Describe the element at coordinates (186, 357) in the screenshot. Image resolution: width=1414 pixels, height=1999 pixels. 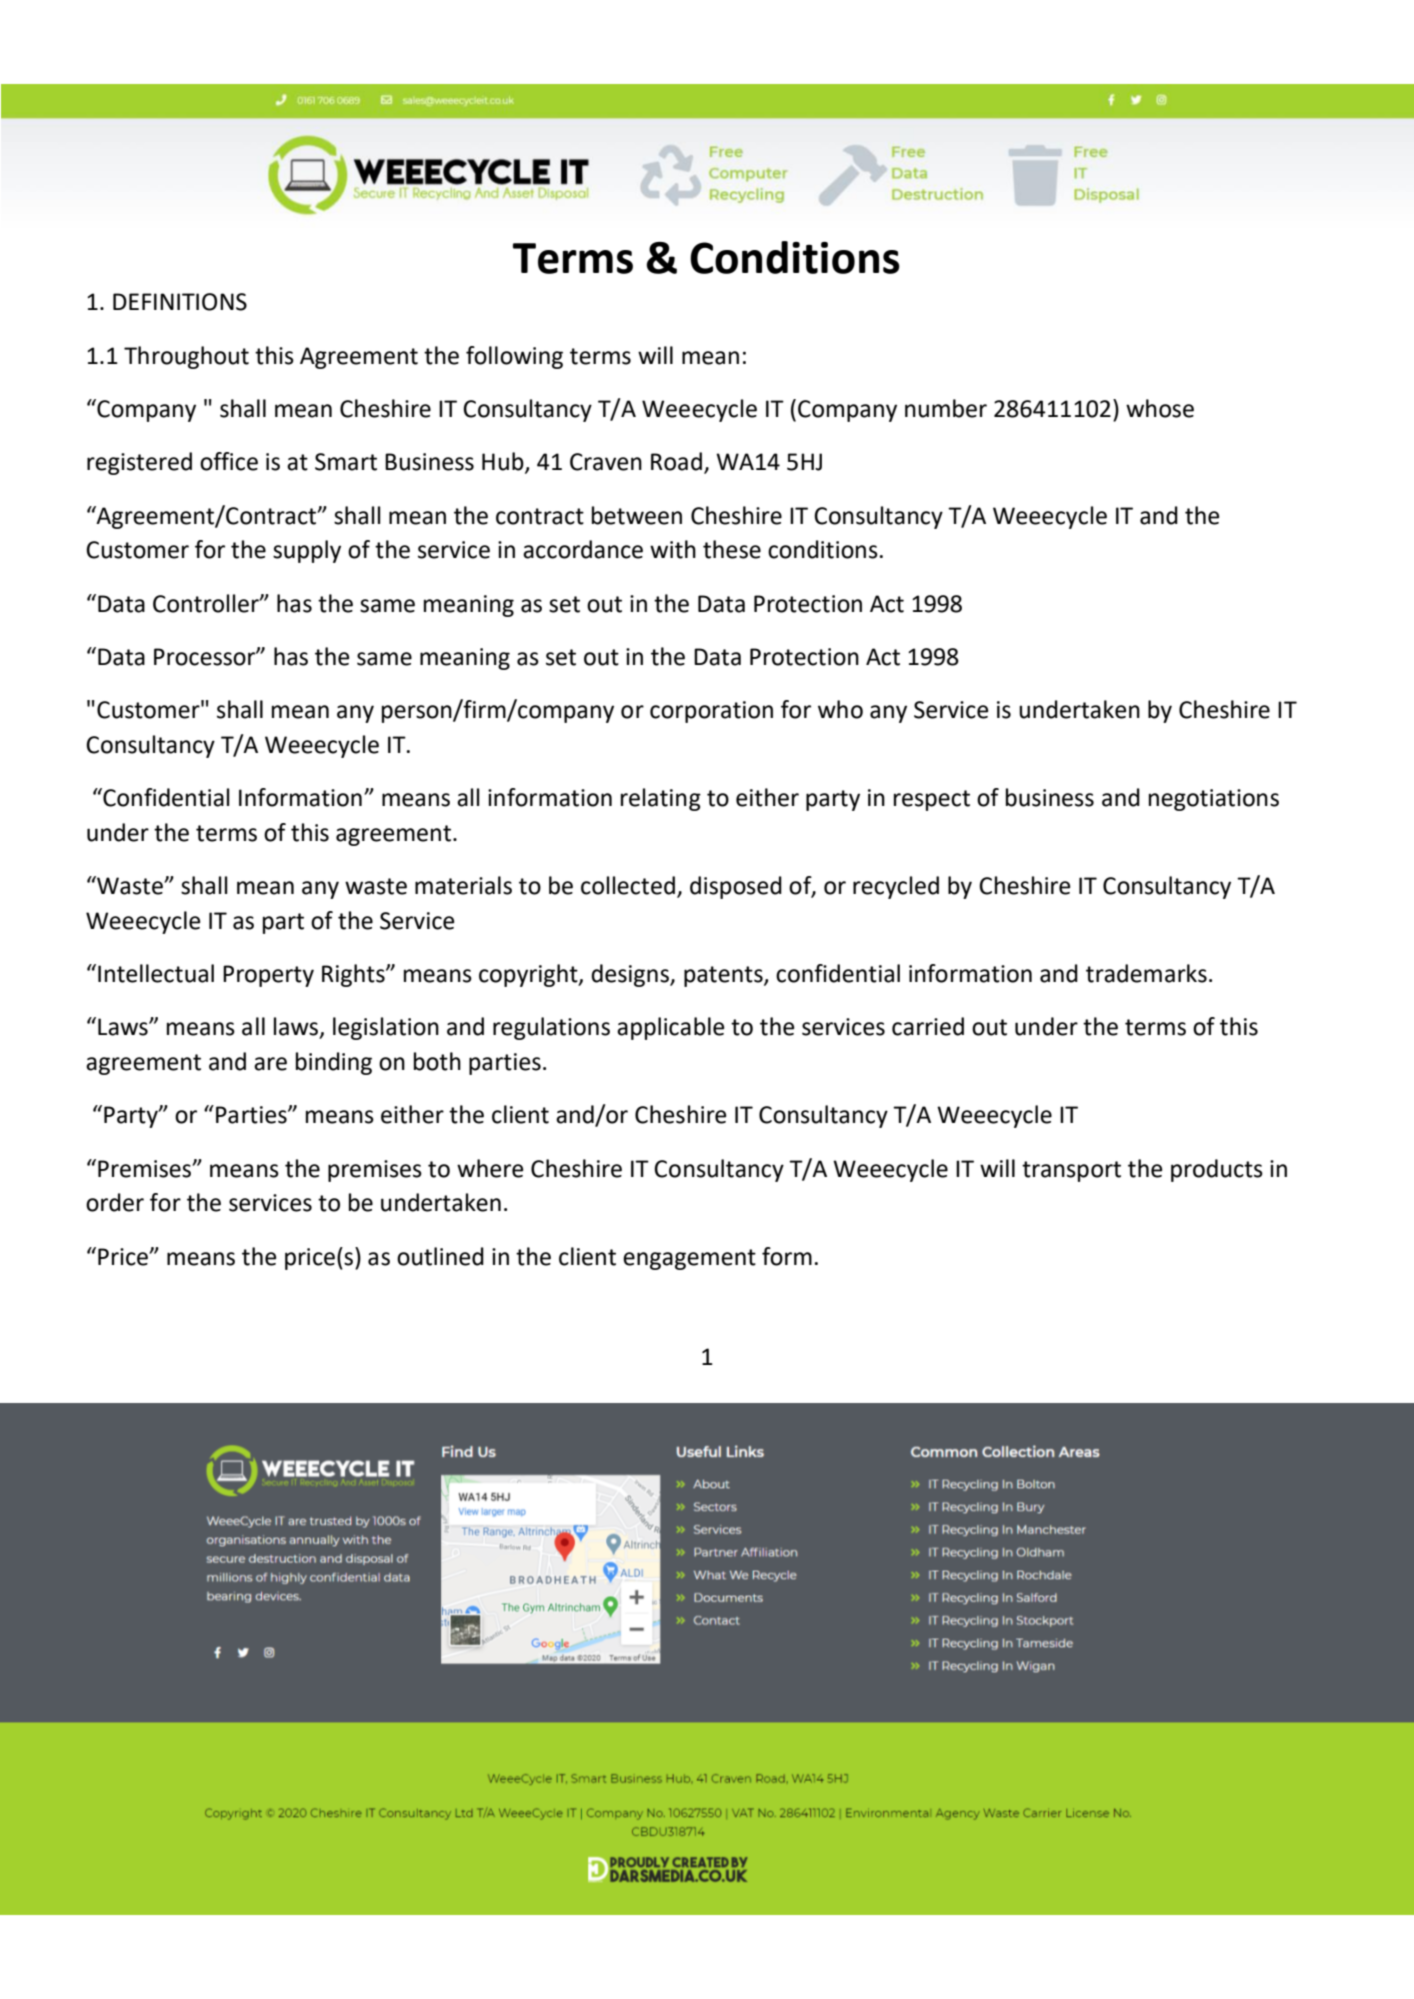
I see `Throughout` at that location.
